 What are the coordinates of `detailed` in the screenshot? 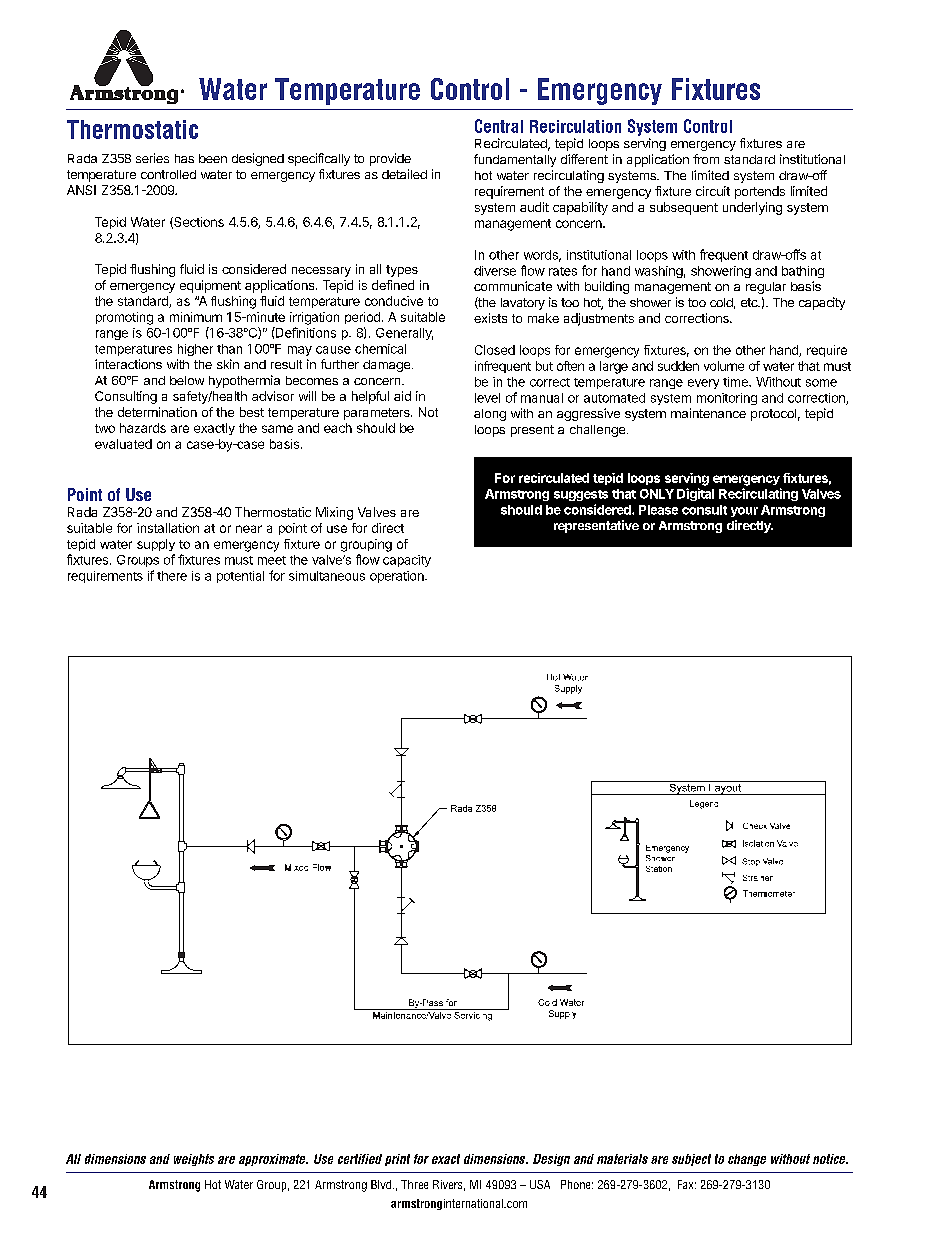 It's located at (404, 174).
